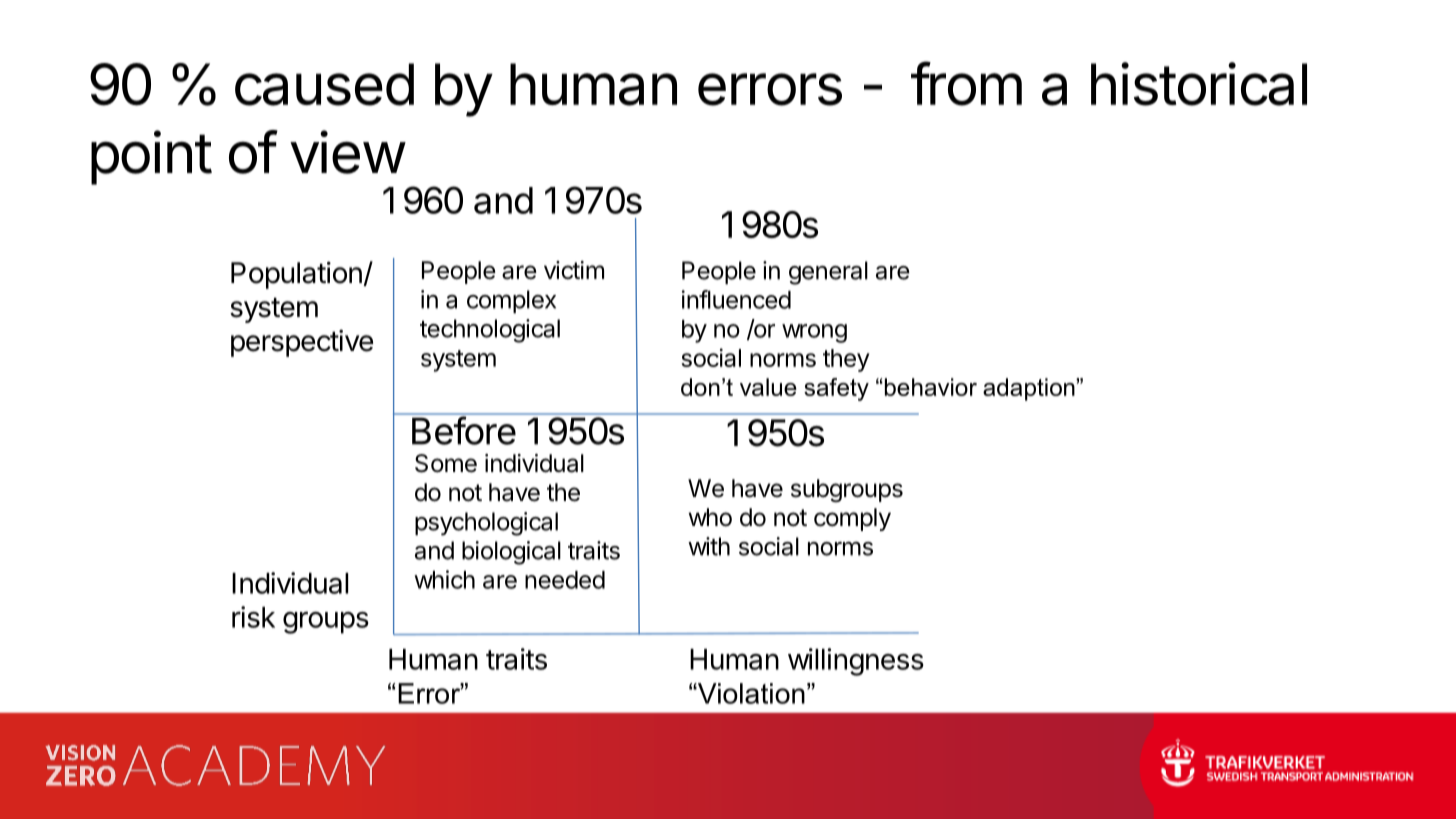  I want to click on point, so click(151, 157).
